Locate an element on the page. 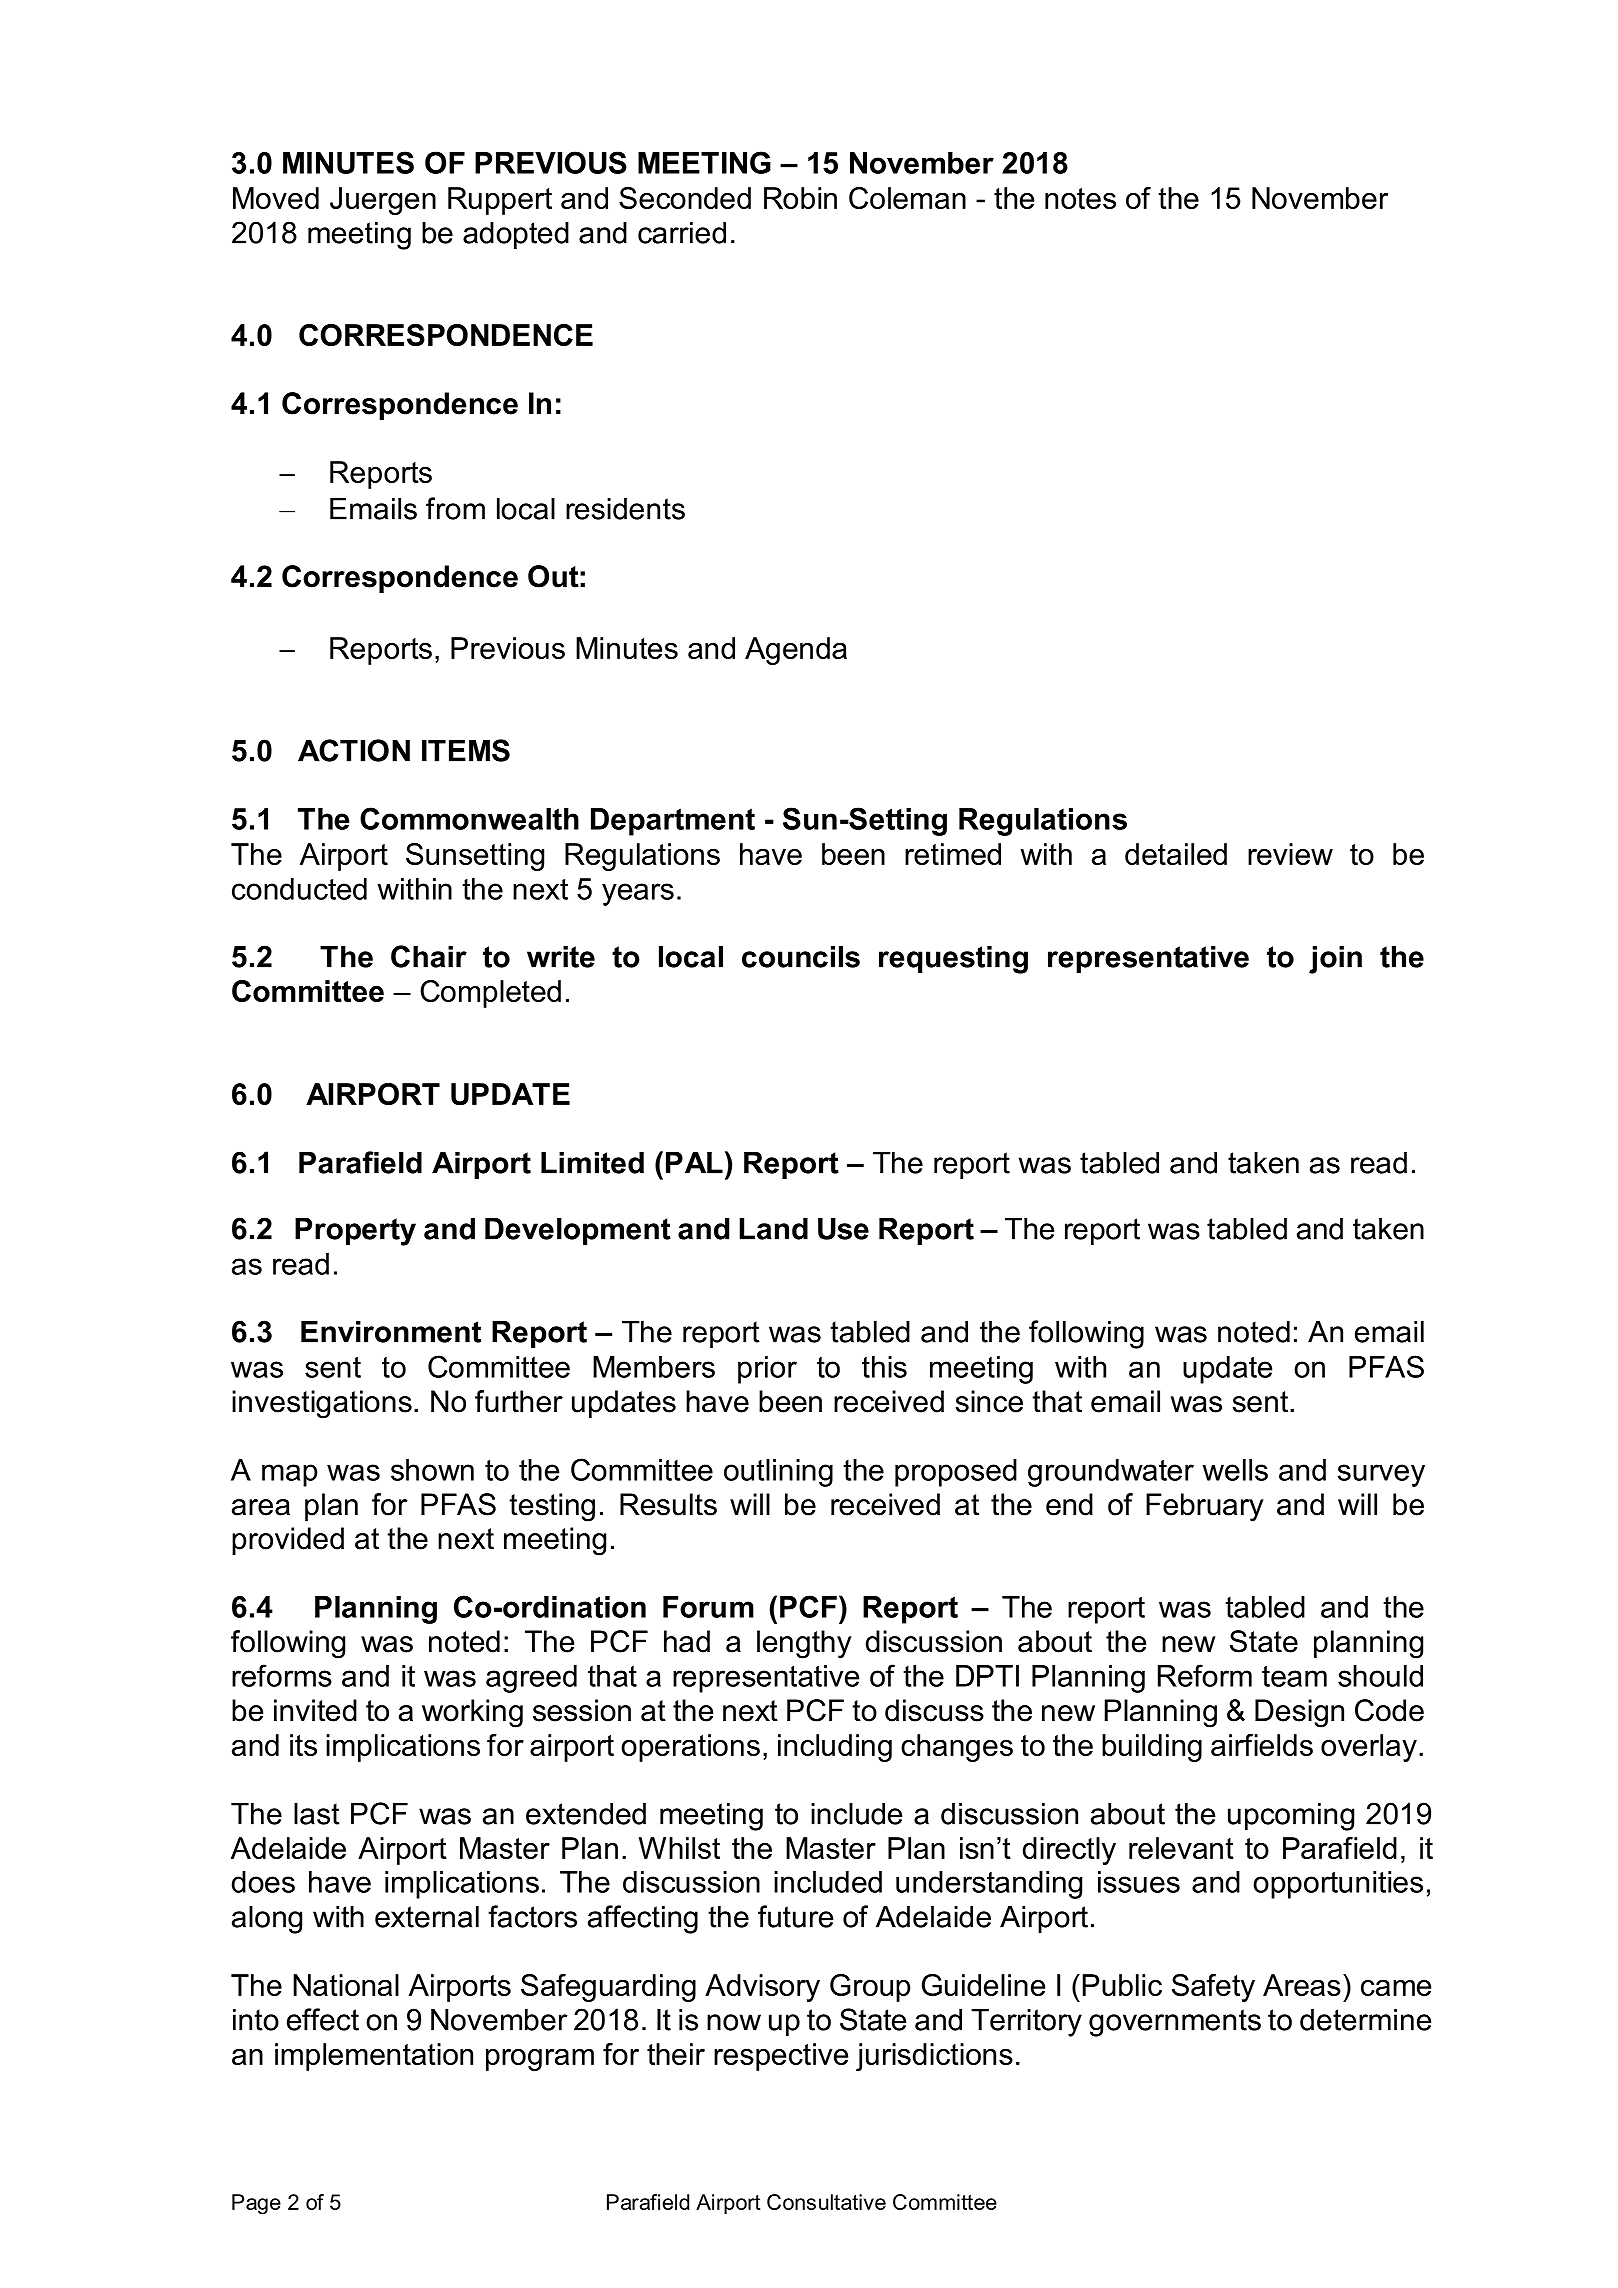  Juergen is located at coordinates (383, 201).
